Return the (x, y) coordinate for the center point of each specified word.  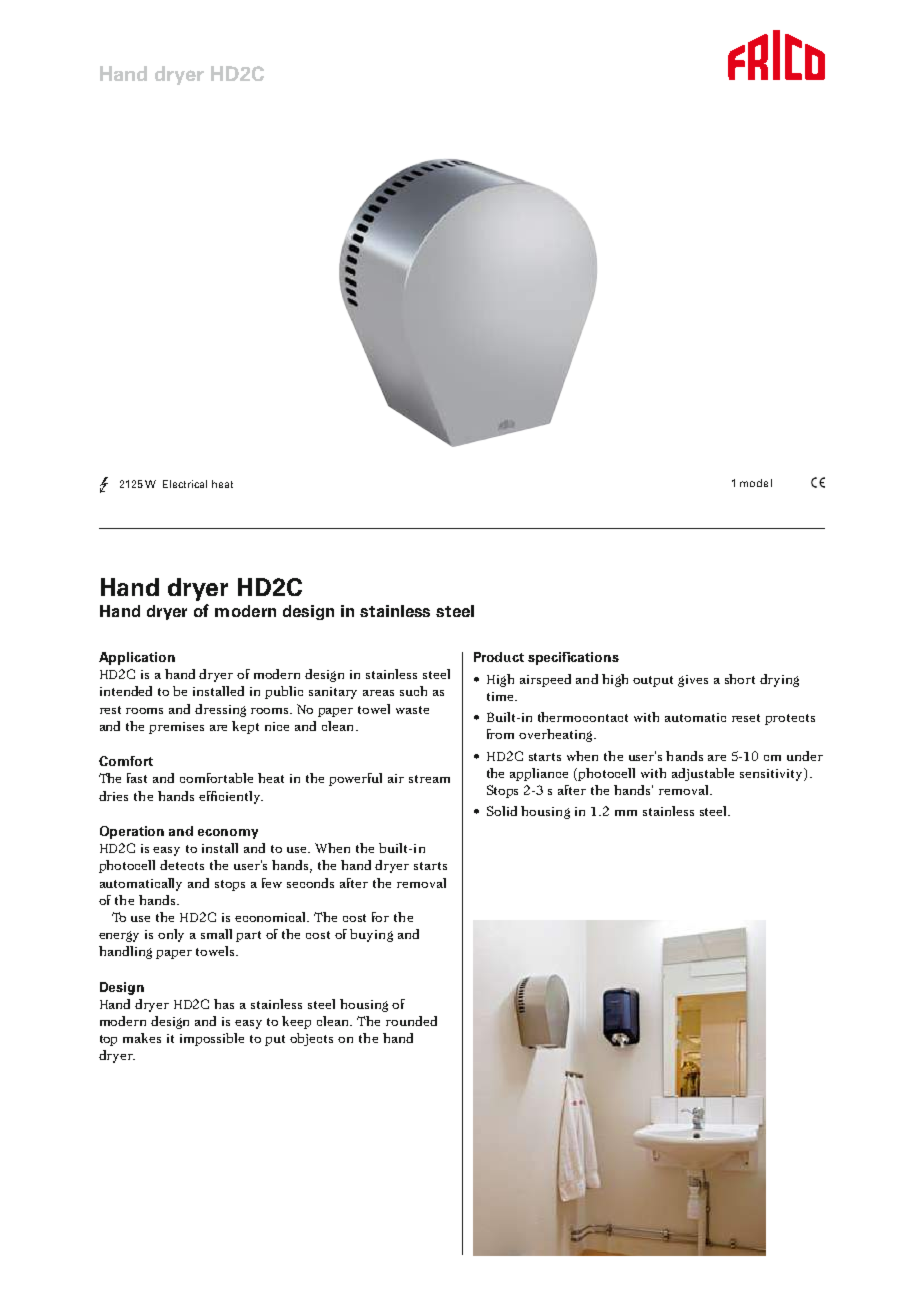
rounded (411, 1021)
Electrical (185, 484)
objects (311, 1039)
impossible (212, 1039)
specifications (573, 658)
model (756, 483)
